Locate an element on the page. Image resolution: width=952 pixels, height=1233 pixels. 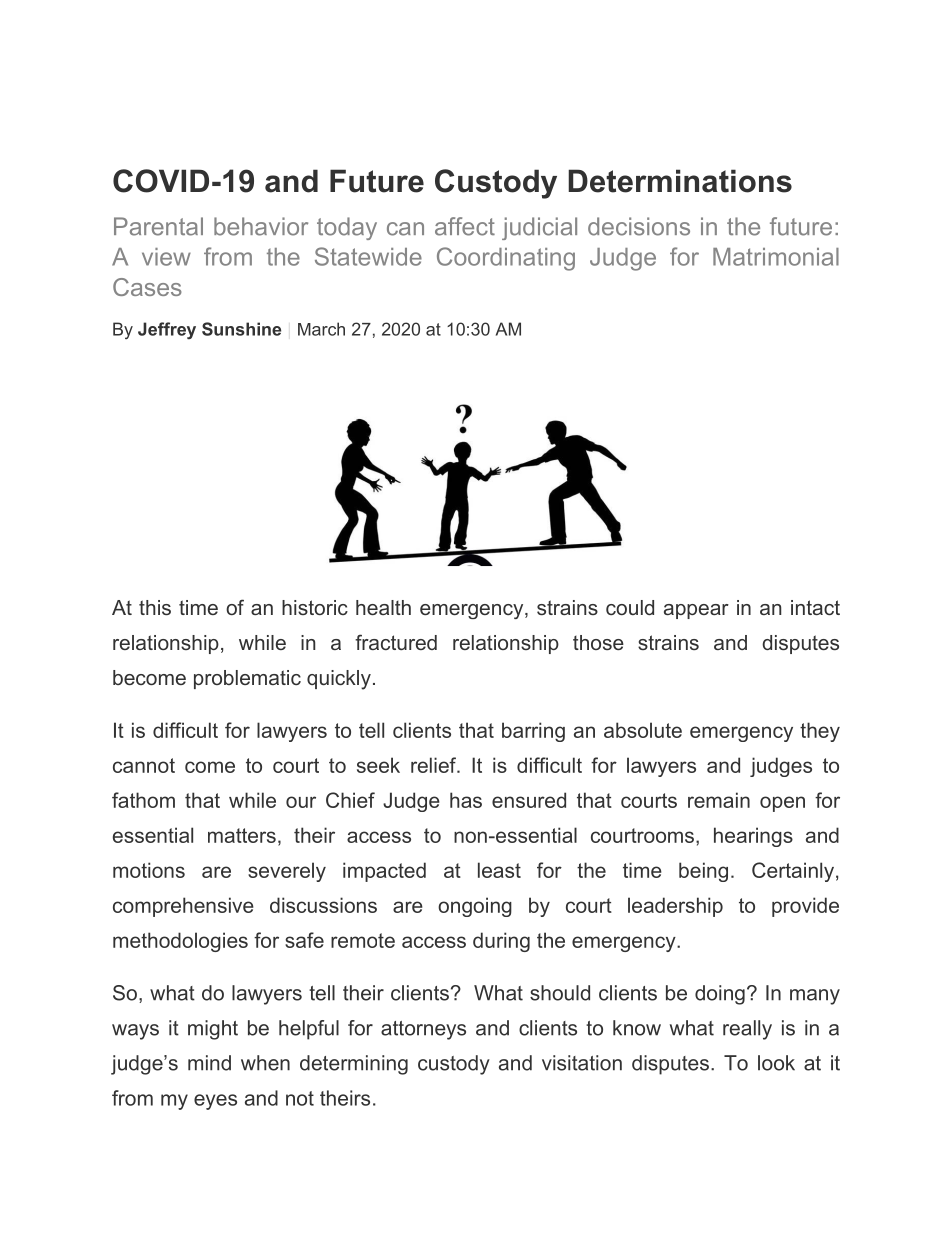
mind is located at coordinates (209, 1063).
